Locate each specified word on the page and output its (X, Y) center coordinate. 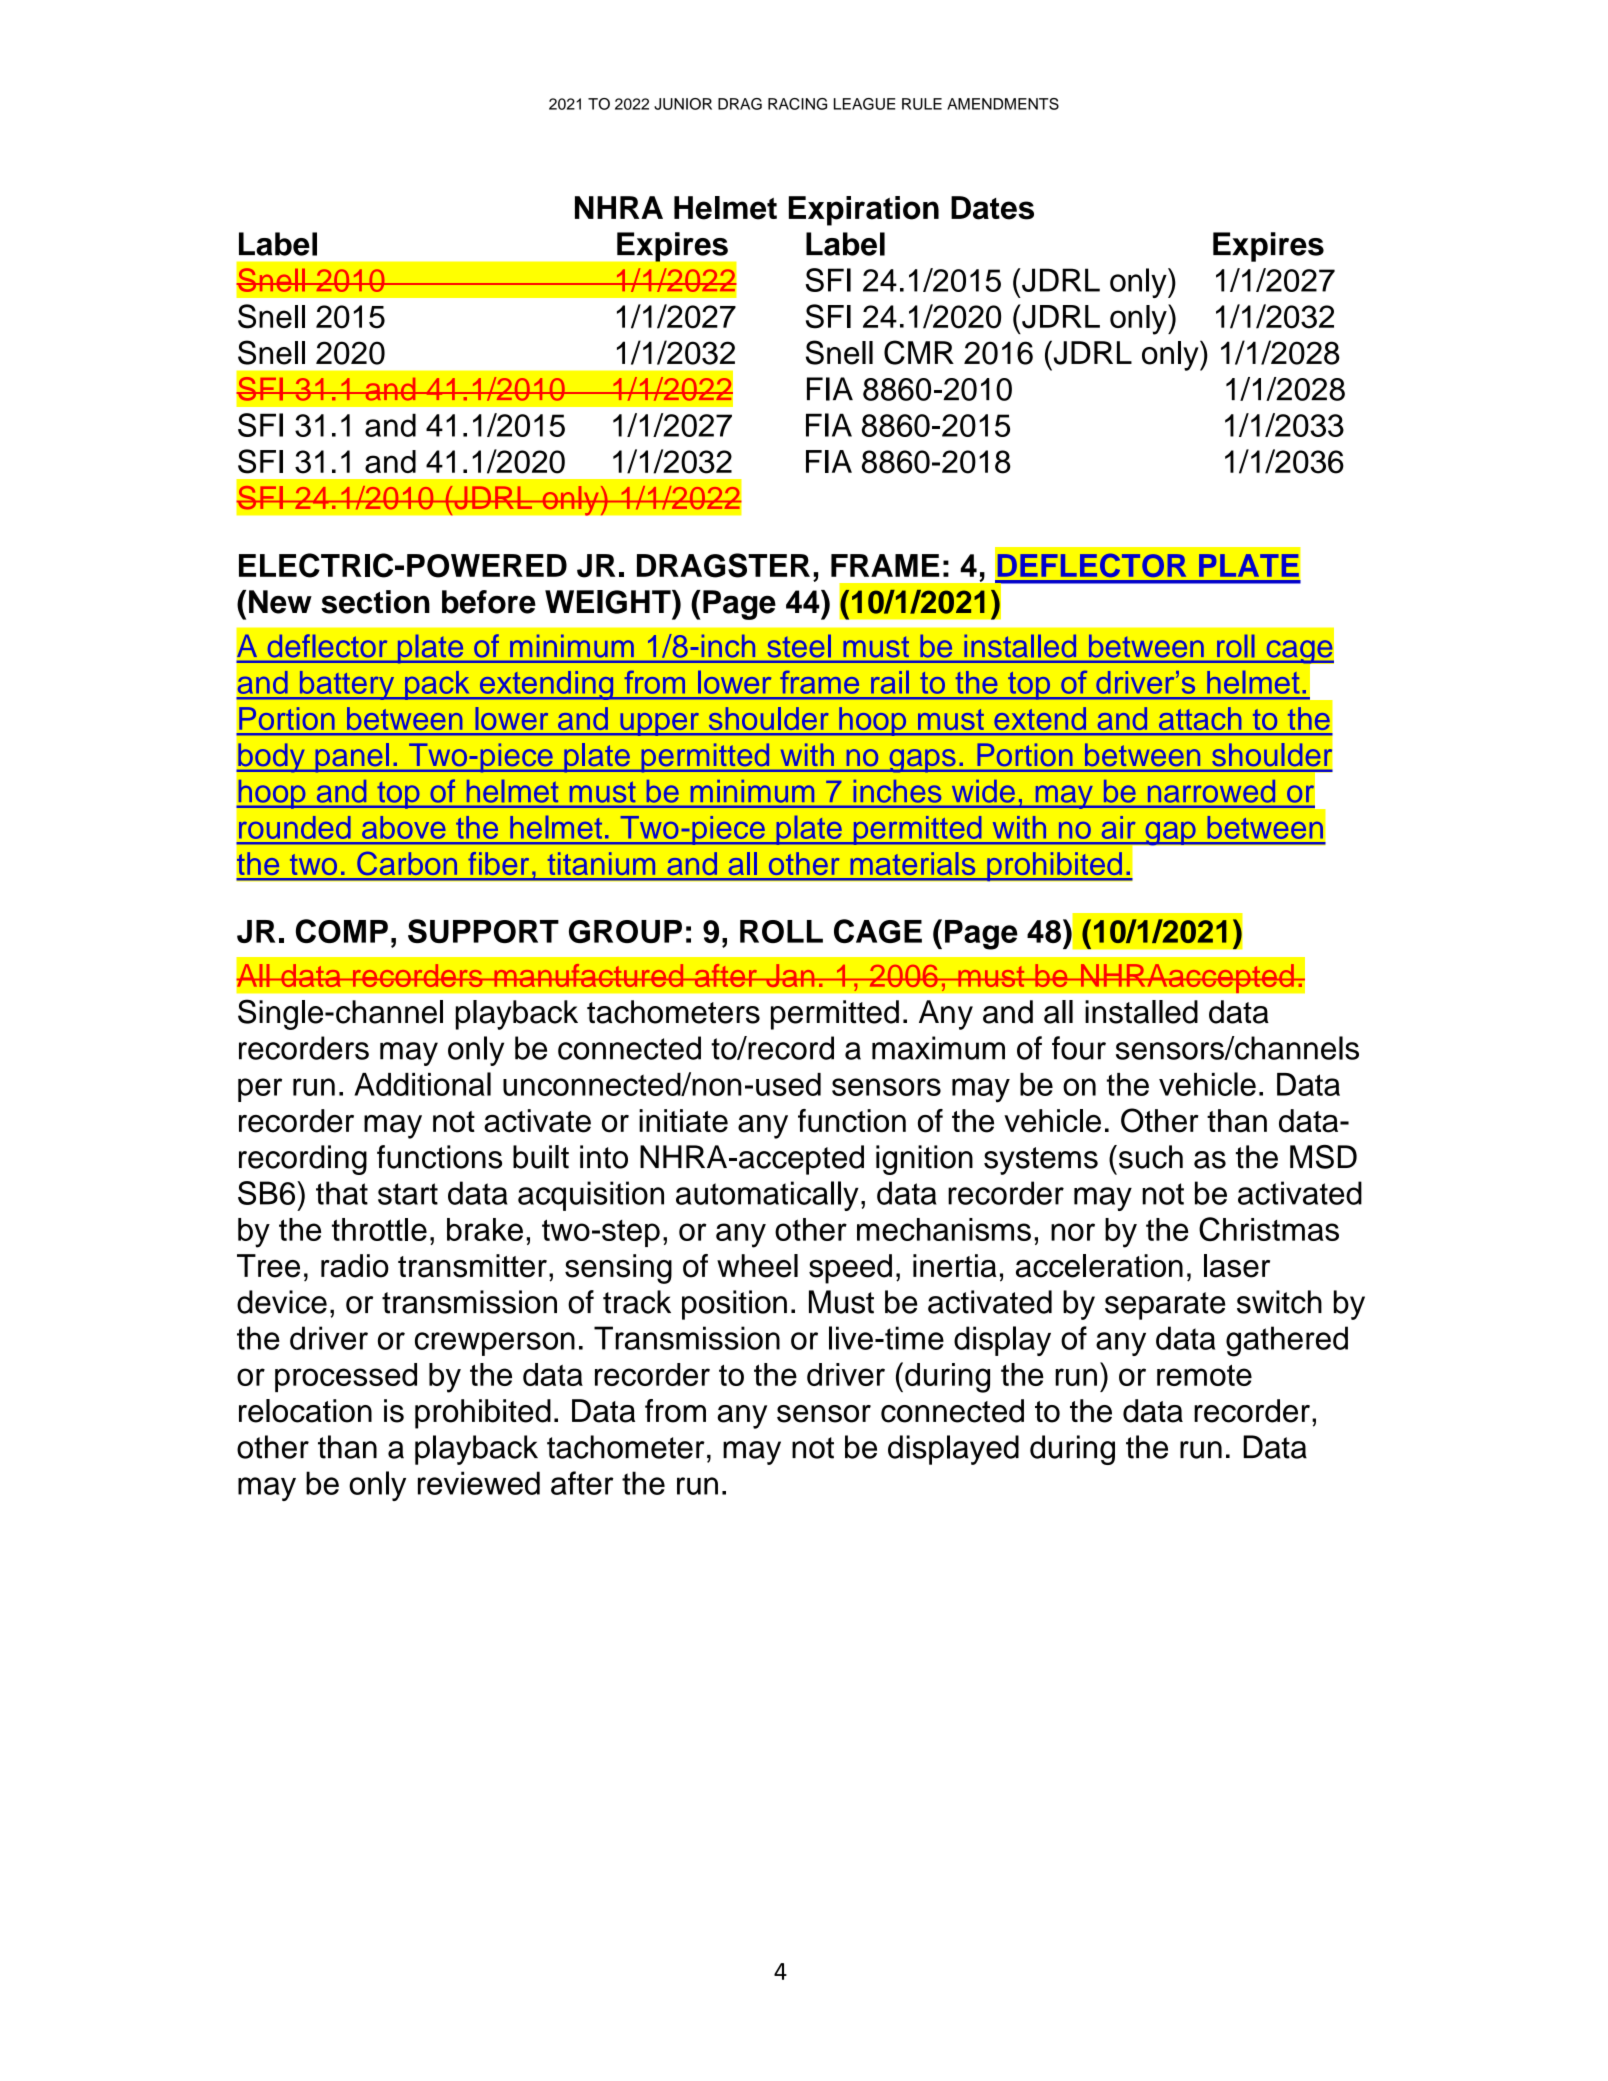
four (1079, 1048)
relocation (305, 1411)
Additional (422, 1084)
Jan (790, 975)
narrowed (1211, 791)
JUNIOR (683, 104)
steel (799, 646)
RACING (797, 104)
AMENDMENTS (1003, 104)
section (375, 602)
